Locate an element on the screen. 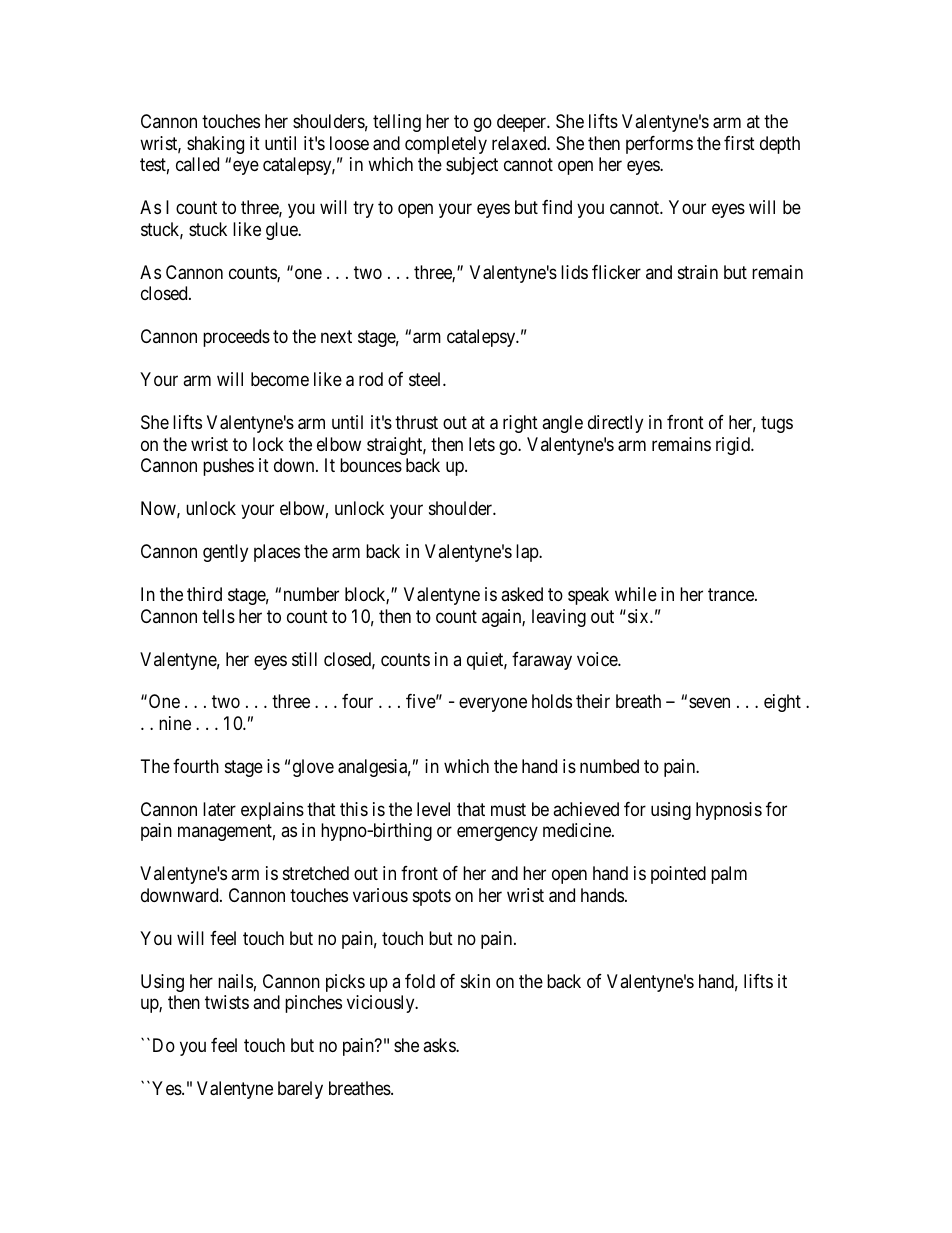 The height and width of the screenshot is (1233, 952). first is located at coordinates (739, 143).
